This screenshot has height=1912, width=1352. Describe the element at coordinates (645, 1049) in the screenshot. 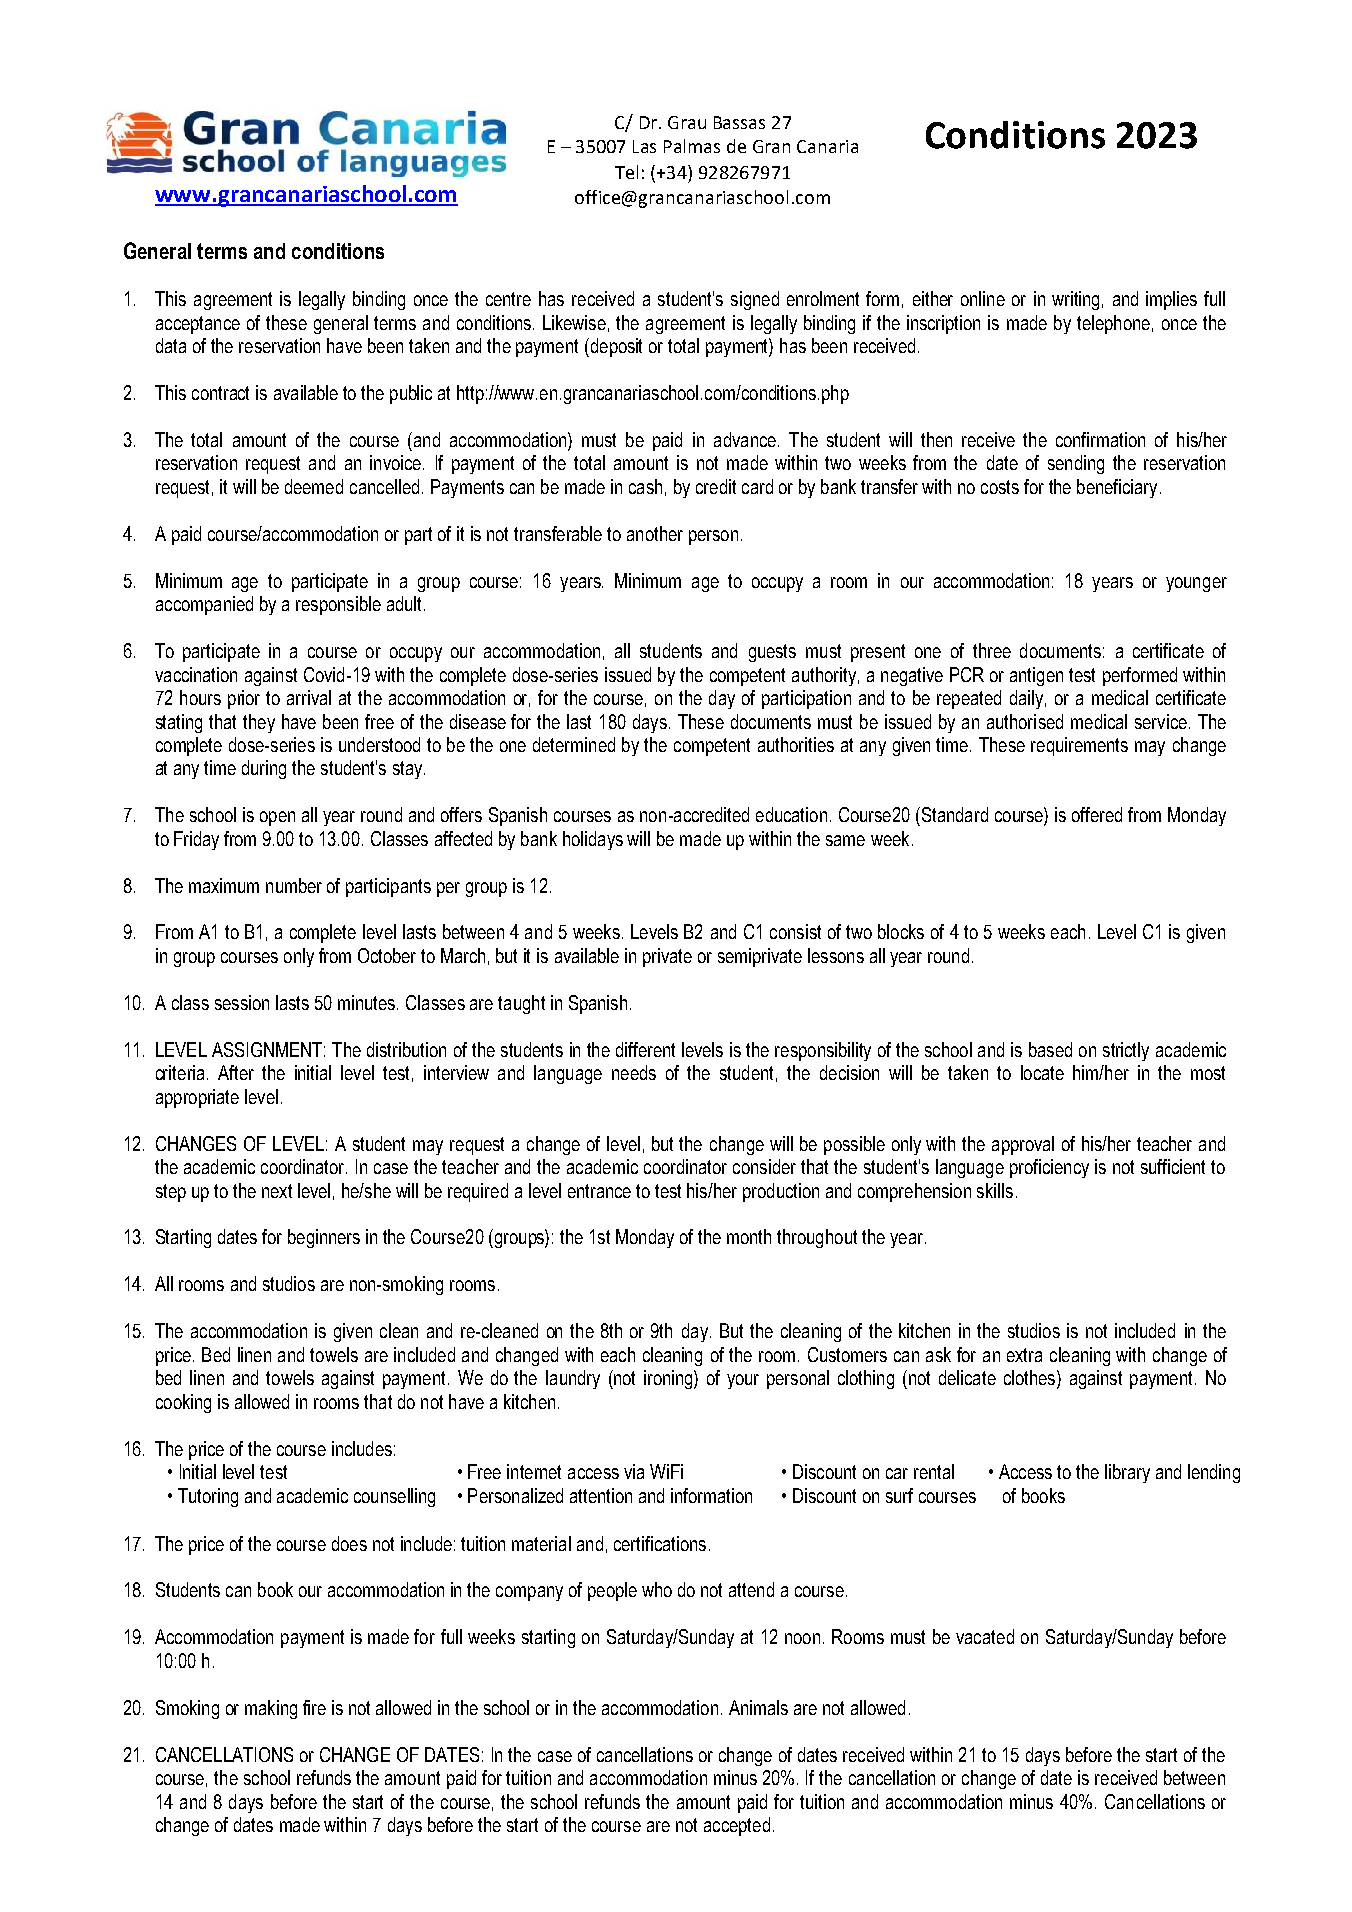

I see `different` at that location.
